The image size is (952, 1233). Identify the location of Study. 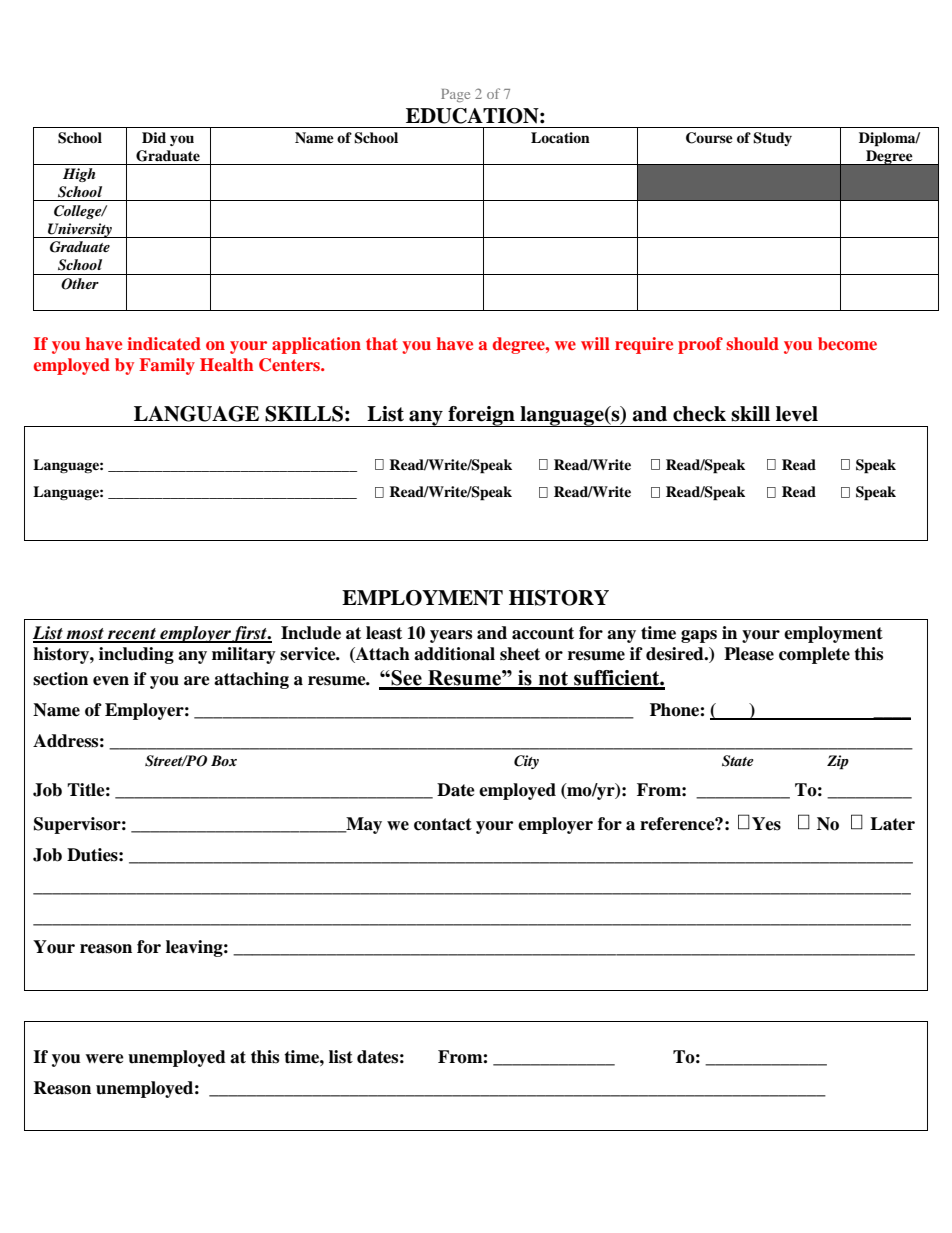
(772, 139).
